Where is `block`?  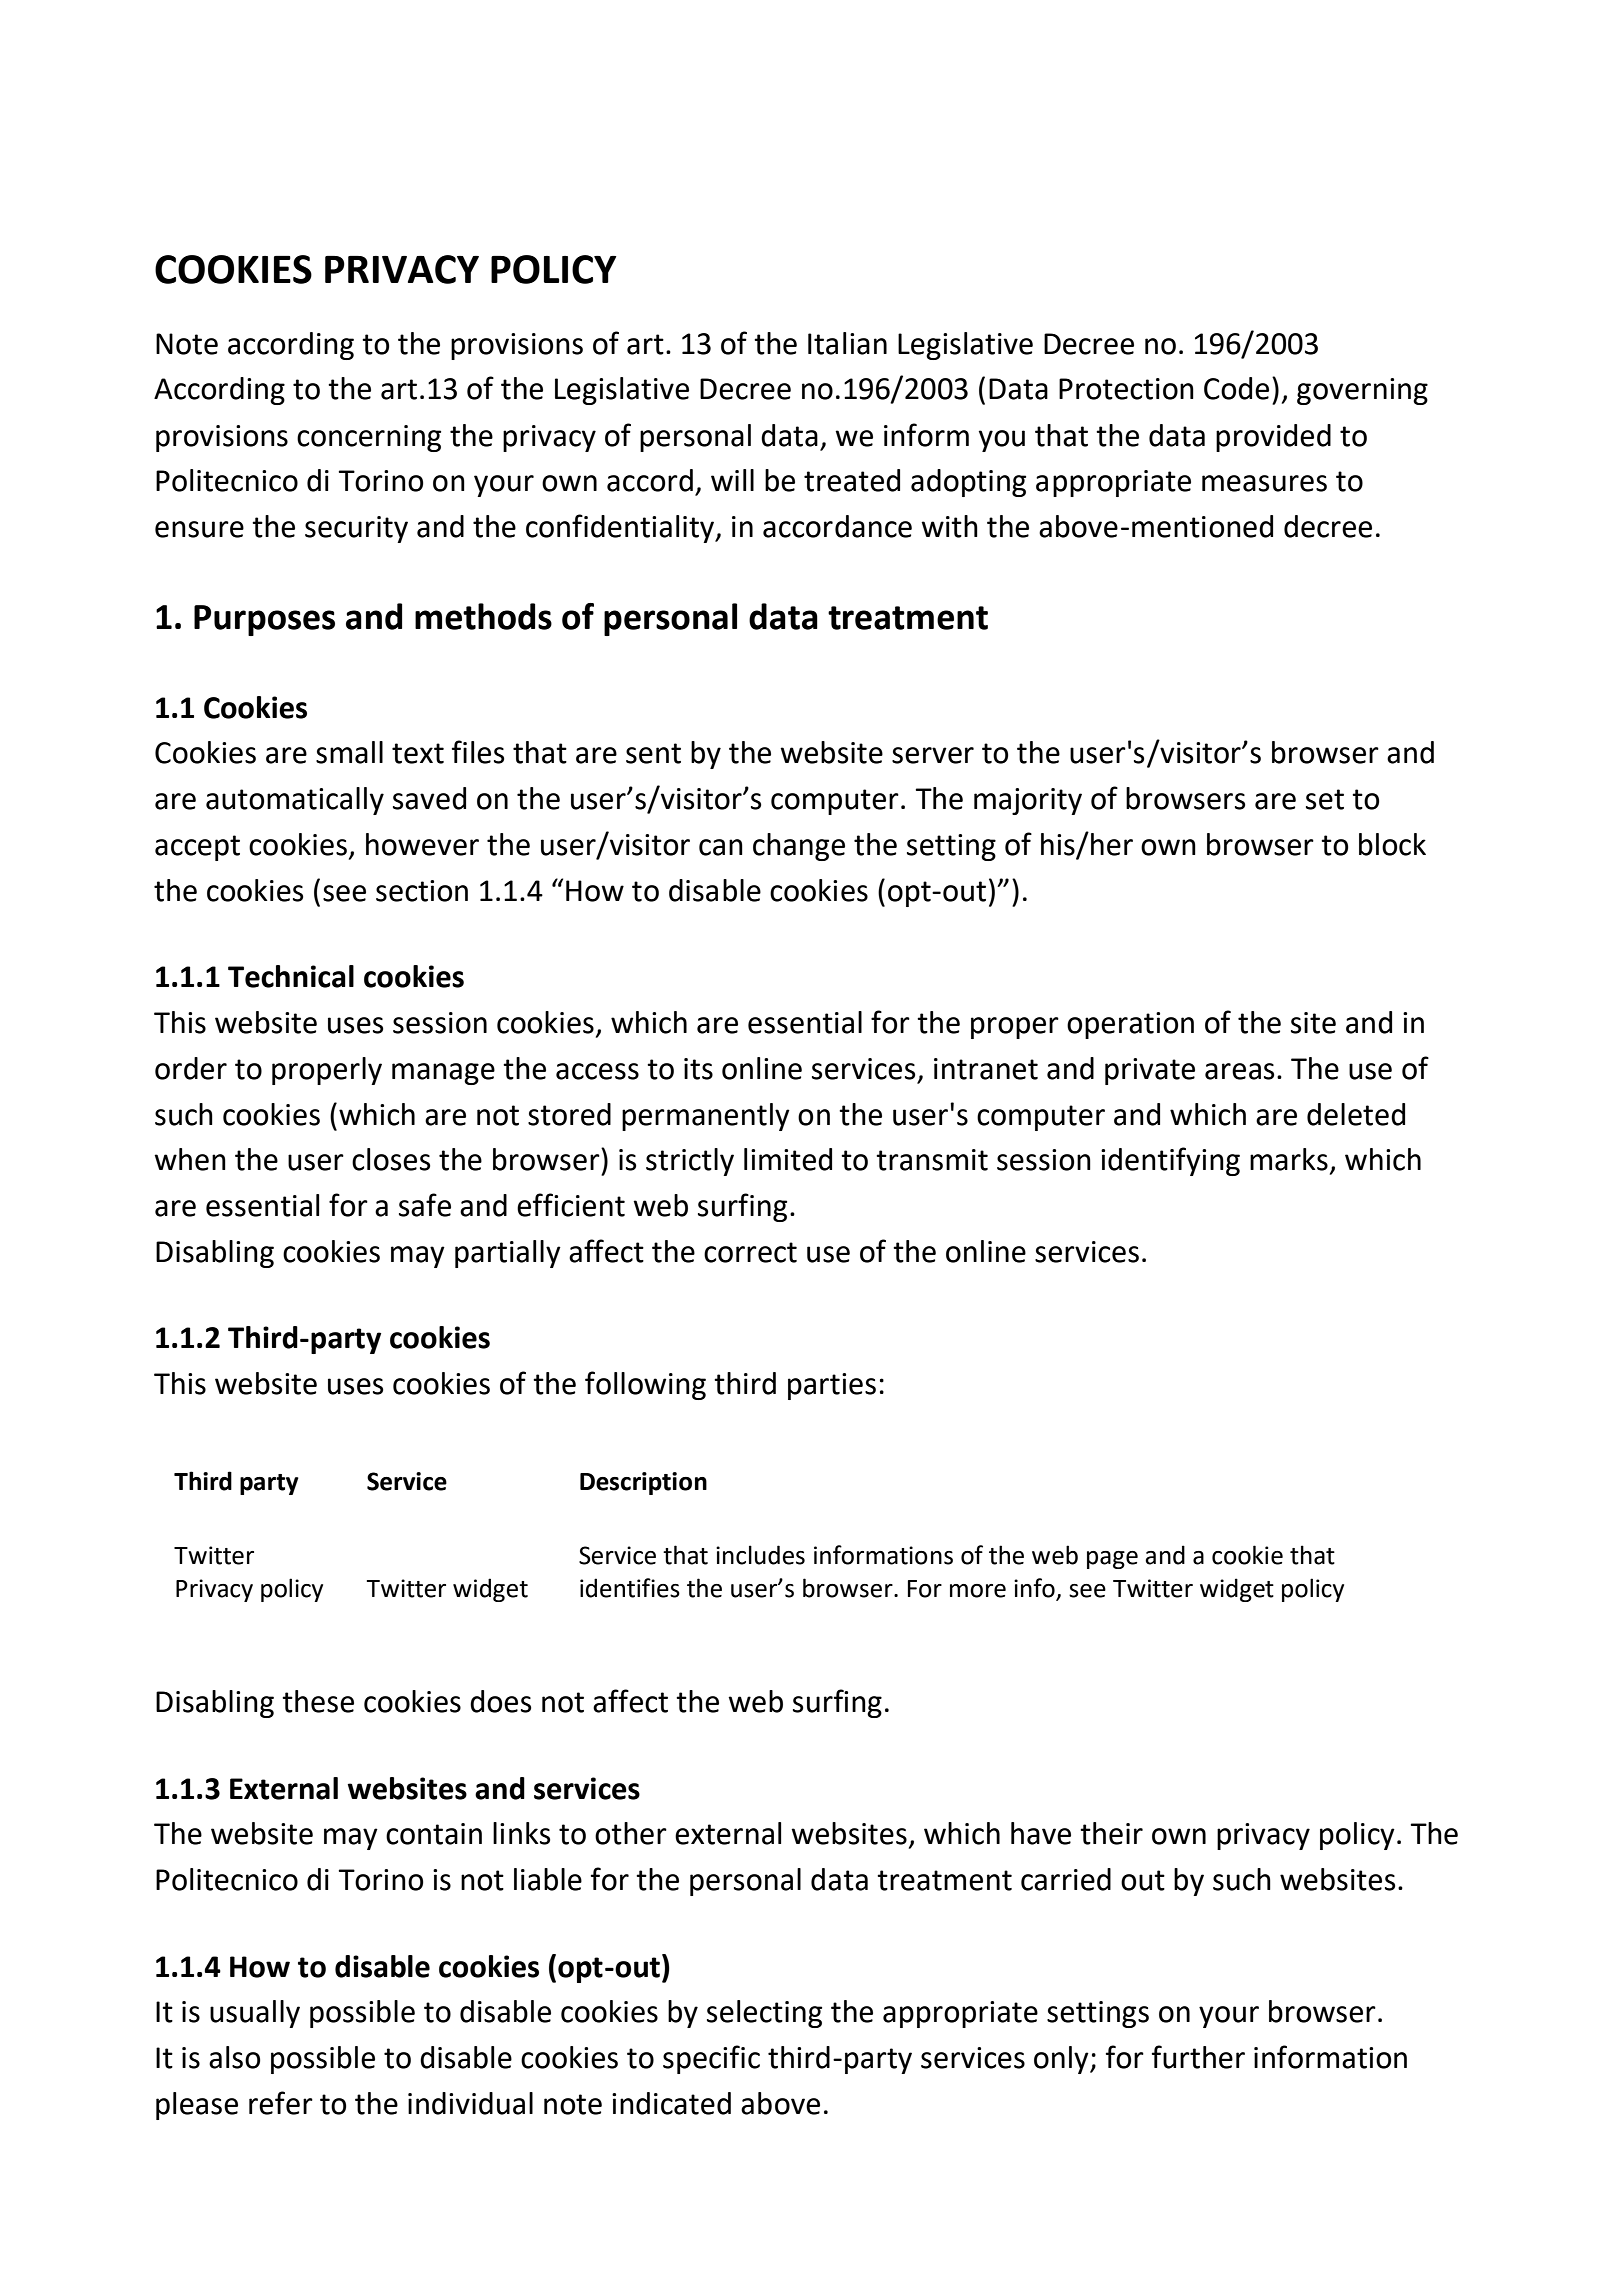 block is located at coordinates (1392, 844).
